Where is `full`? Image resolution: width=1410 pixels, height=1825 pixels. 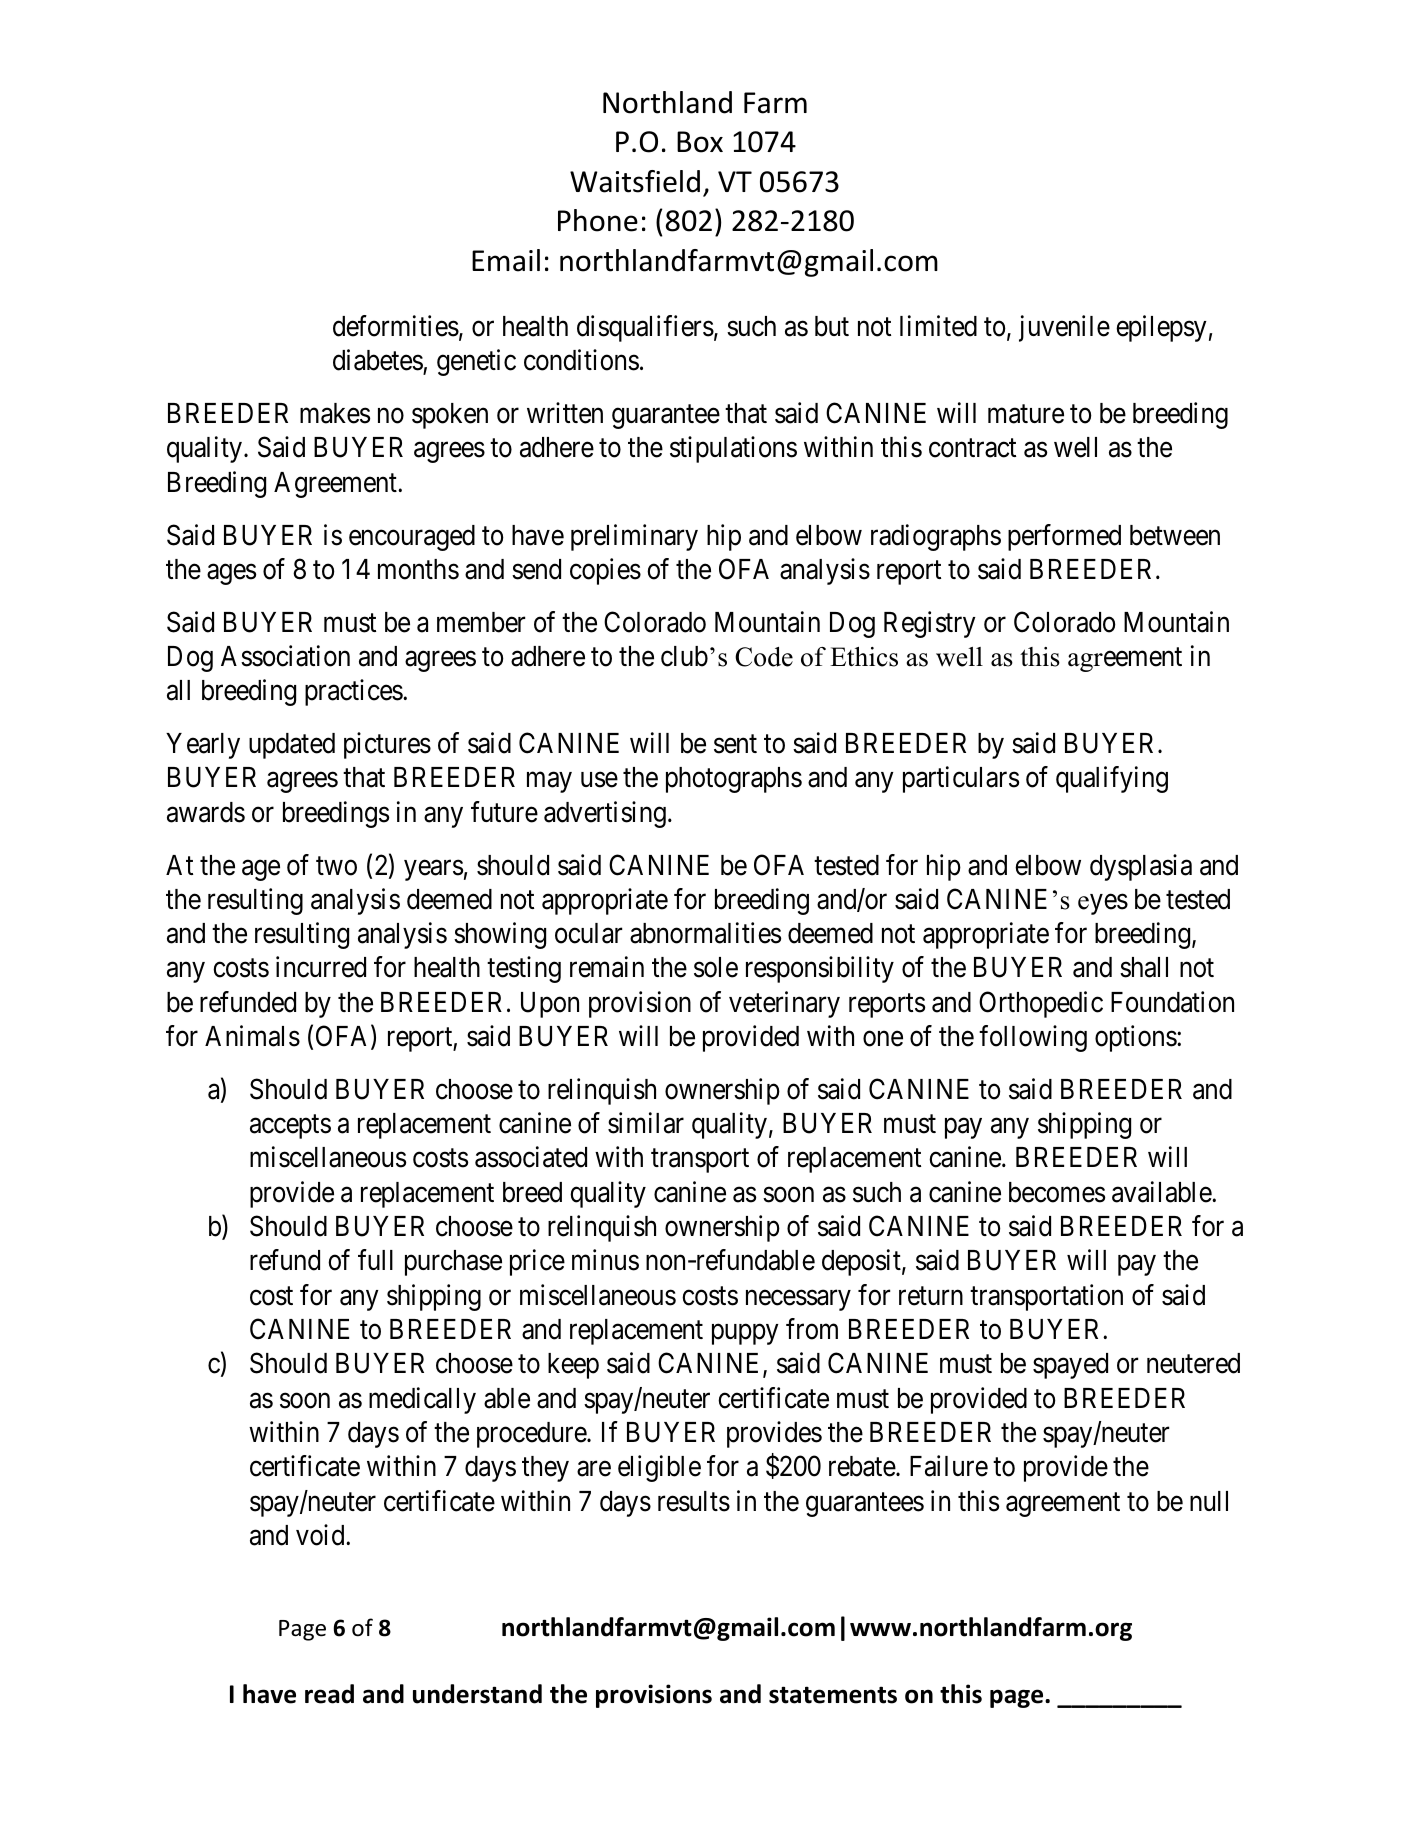 full is located at coordinates (375, 1259).
